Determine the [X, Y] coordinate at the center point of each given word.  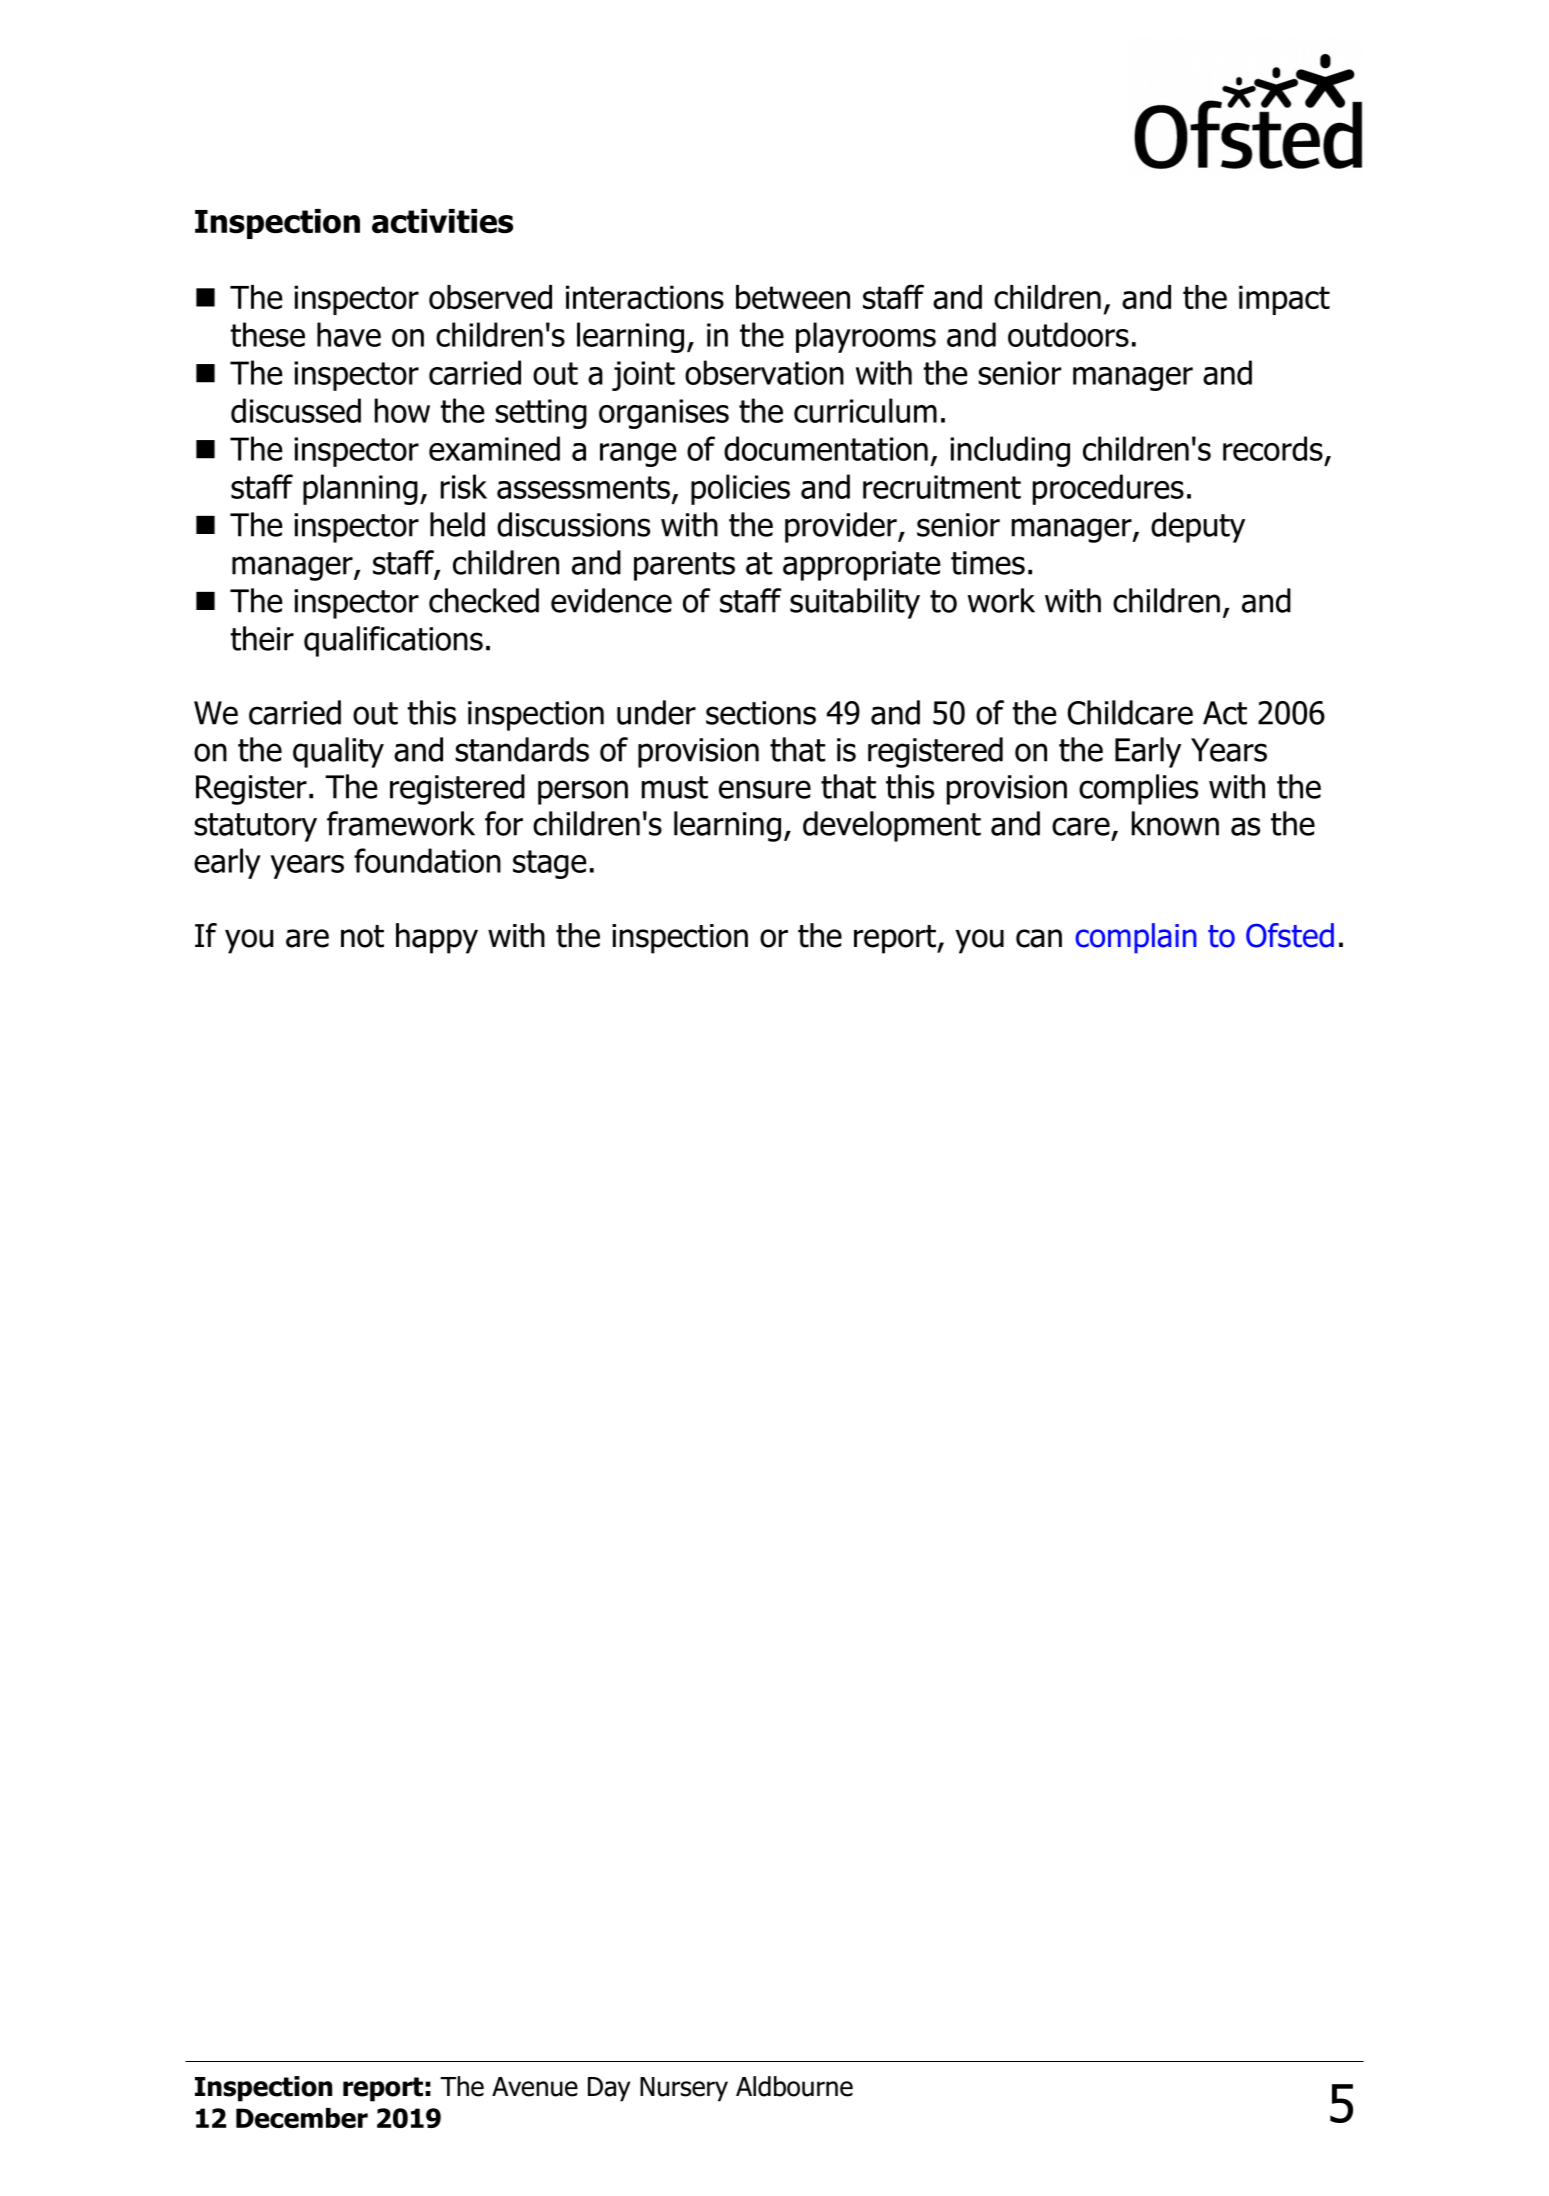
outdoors [1068, 334]
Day [609, 2089]
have [349, 334]
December [302, 2118]
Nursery [684, 2089]
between [793, 297]
